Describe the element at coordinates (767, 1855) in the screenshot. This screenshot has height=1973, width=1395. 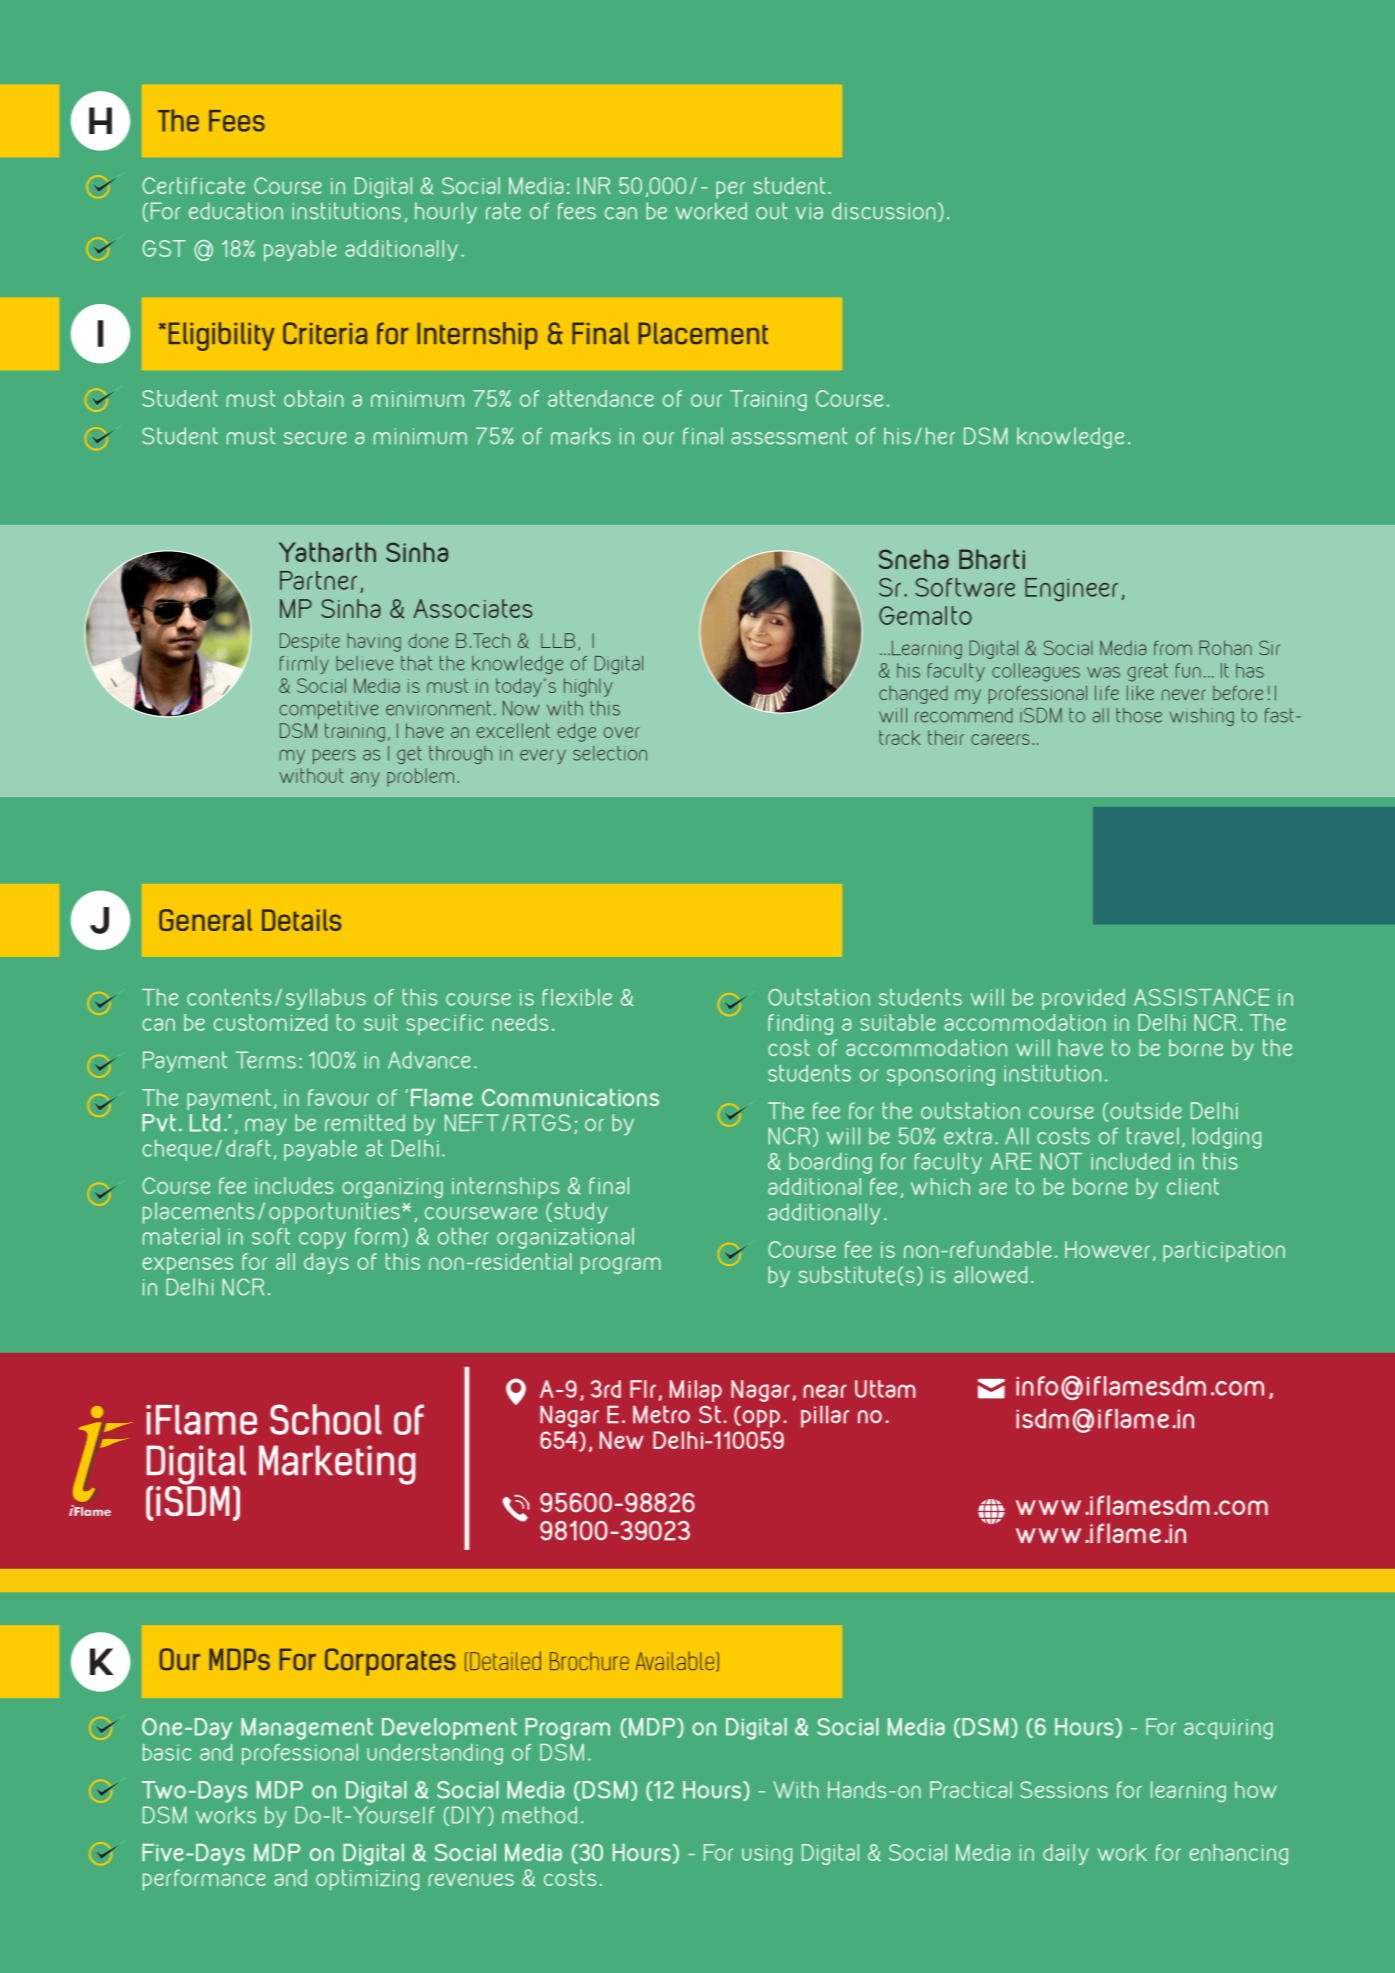
I see `using` at that location.
